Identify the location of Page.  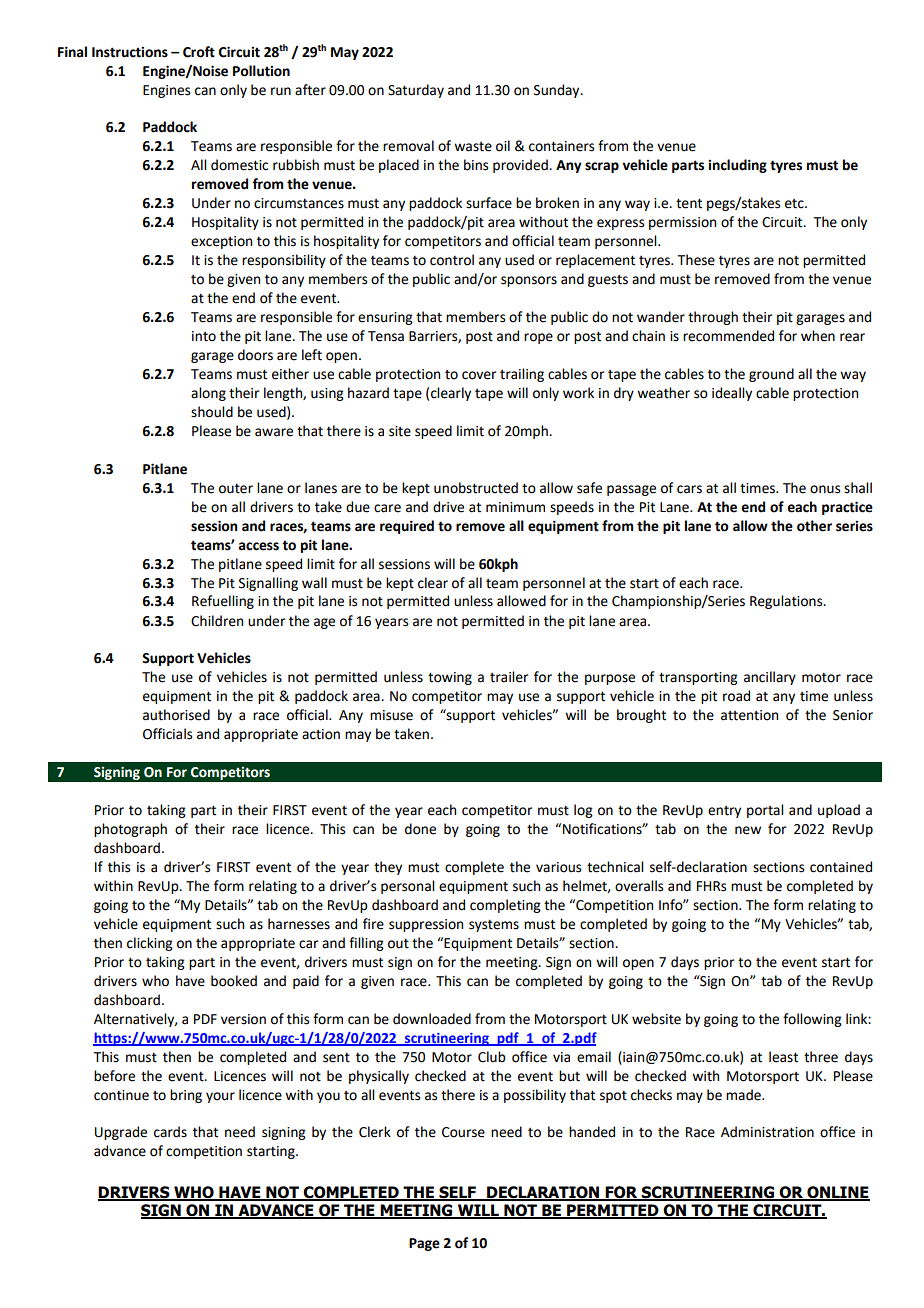
(424, 1244).
